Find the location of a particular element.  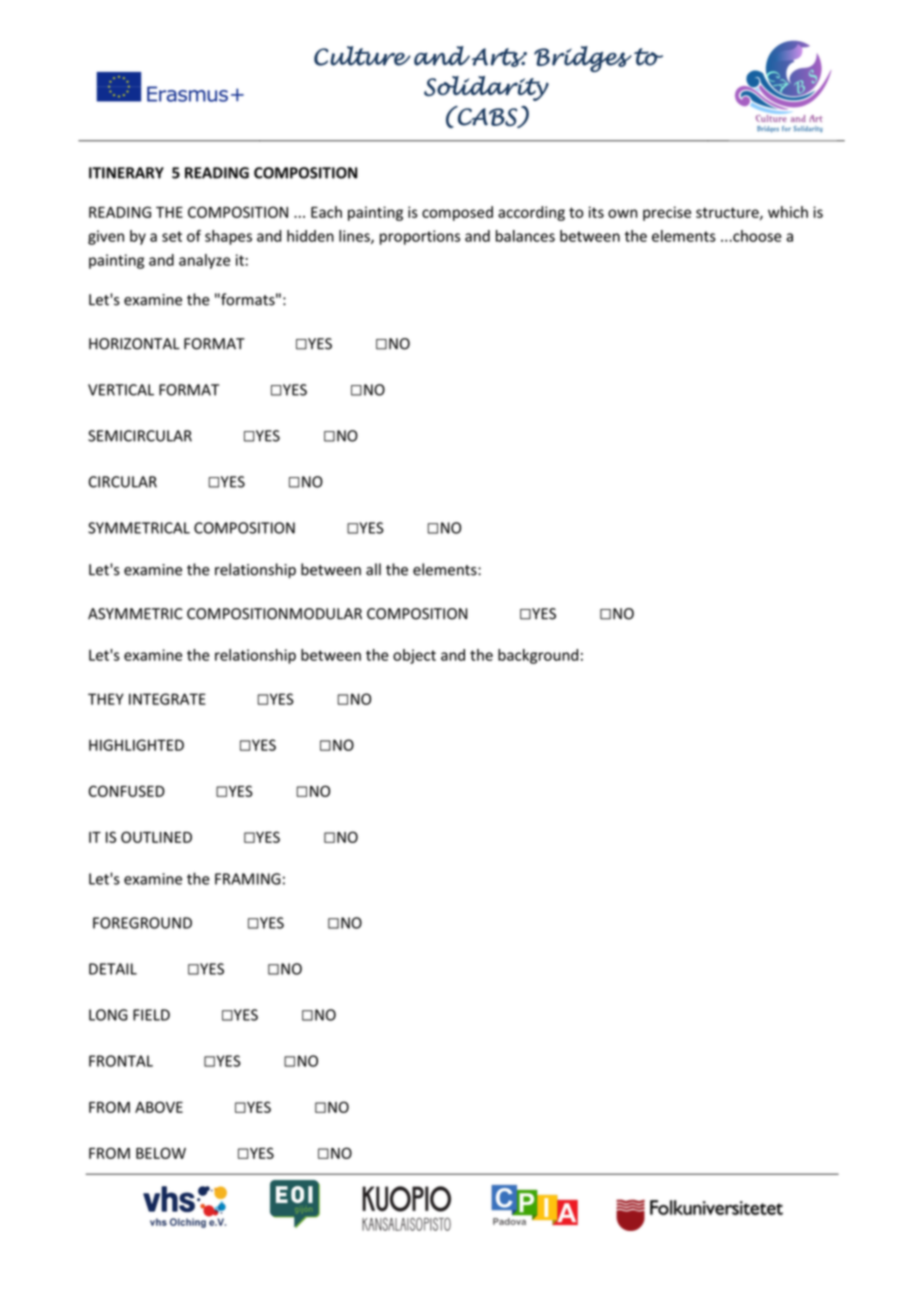

ABOVE is located at coordinates (159, 1107).
